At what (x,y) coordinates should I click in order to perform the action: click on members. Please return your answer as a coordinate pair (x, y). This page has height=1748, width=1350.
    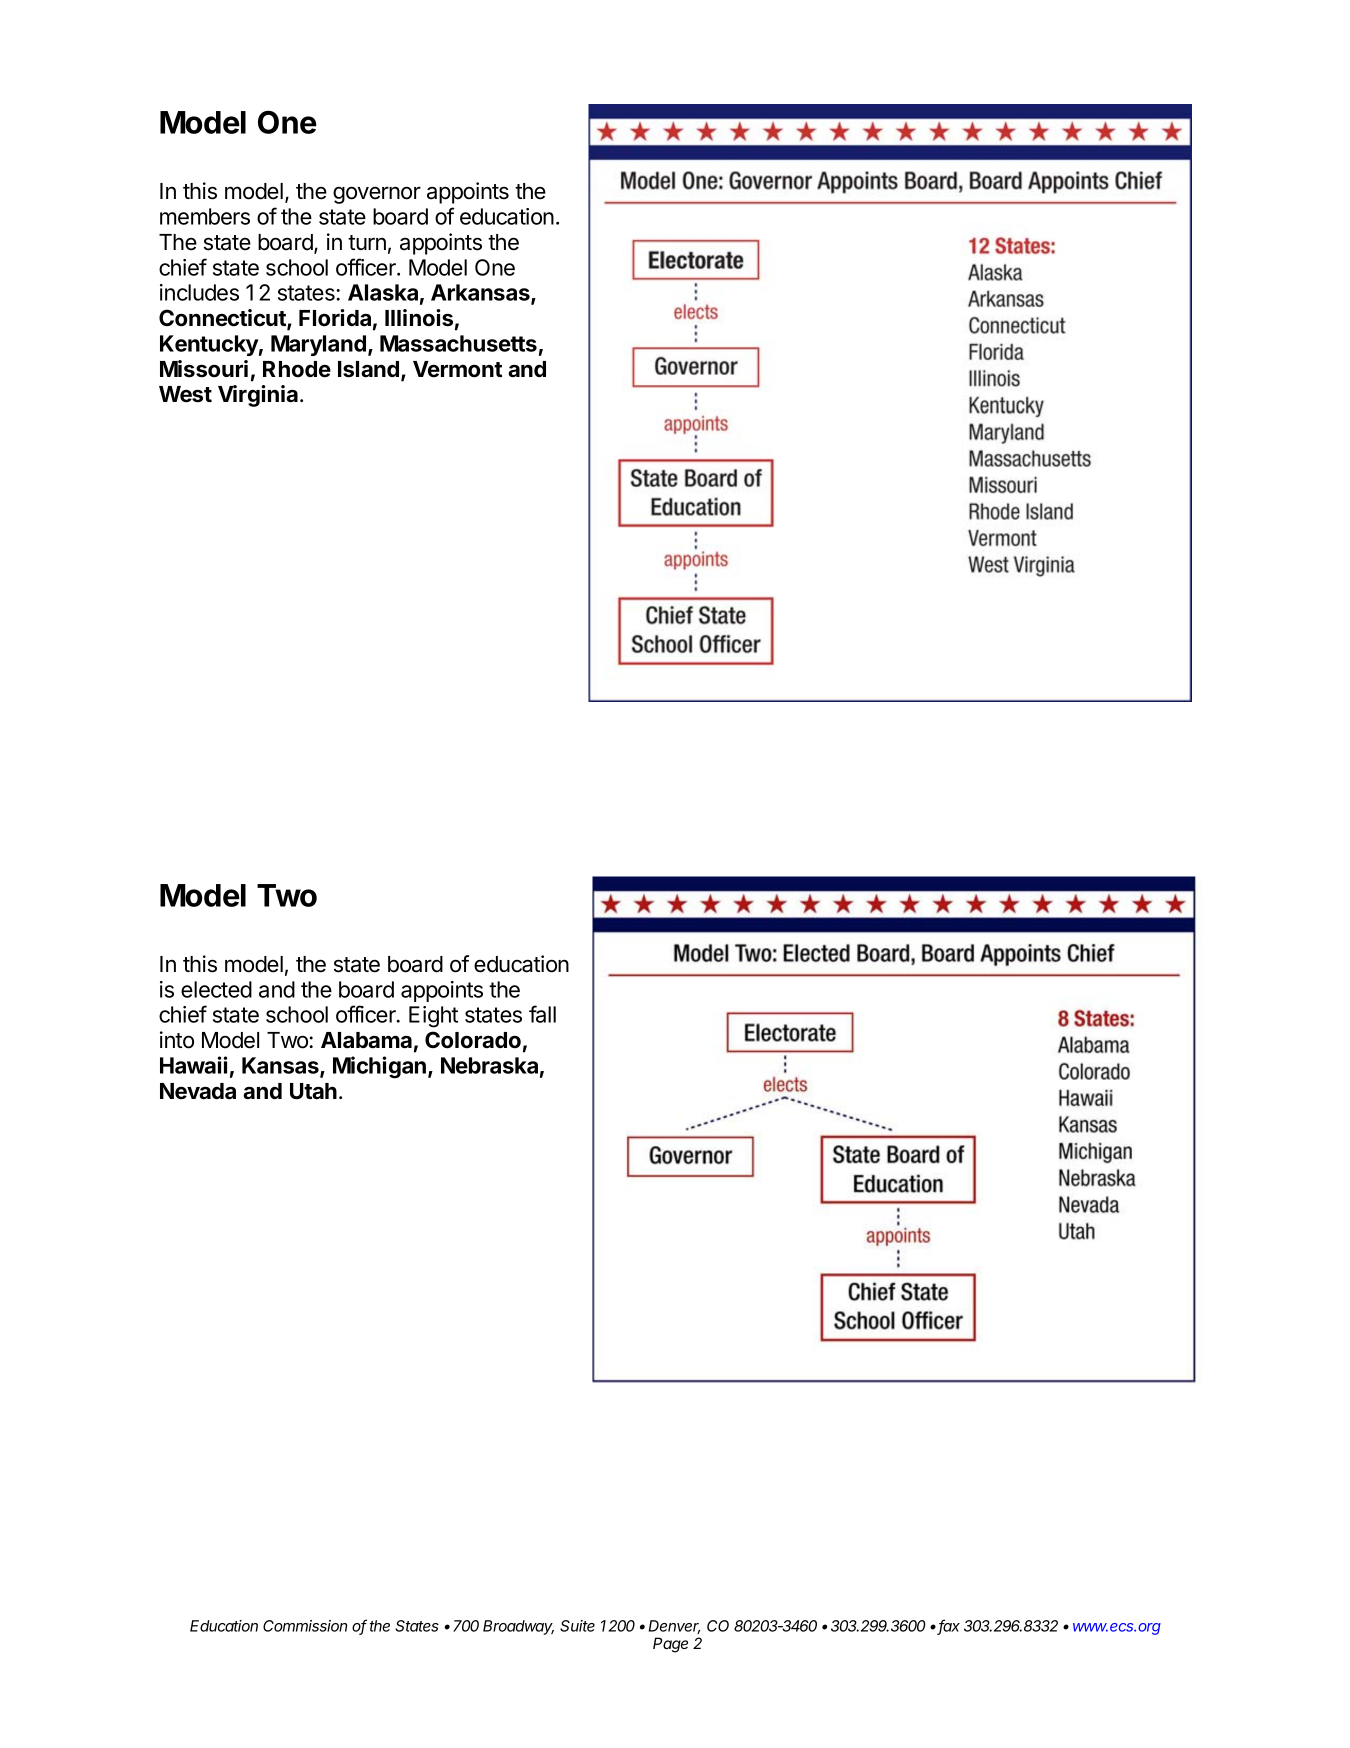
    Looking at the image, I should click on (205, 216).
